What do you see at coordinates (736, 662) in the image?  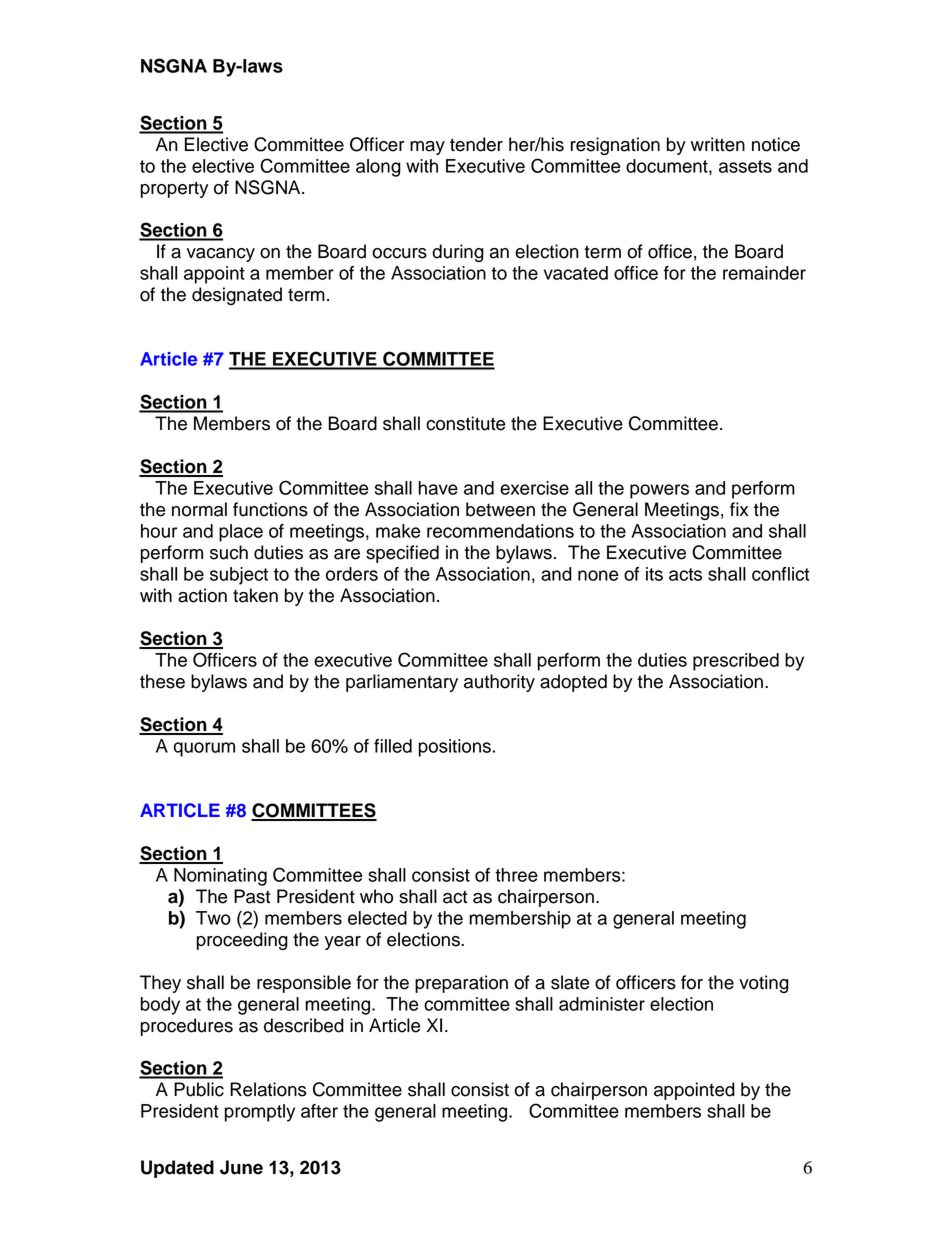 I see `prescribed` at bounding box center [736, 662].
